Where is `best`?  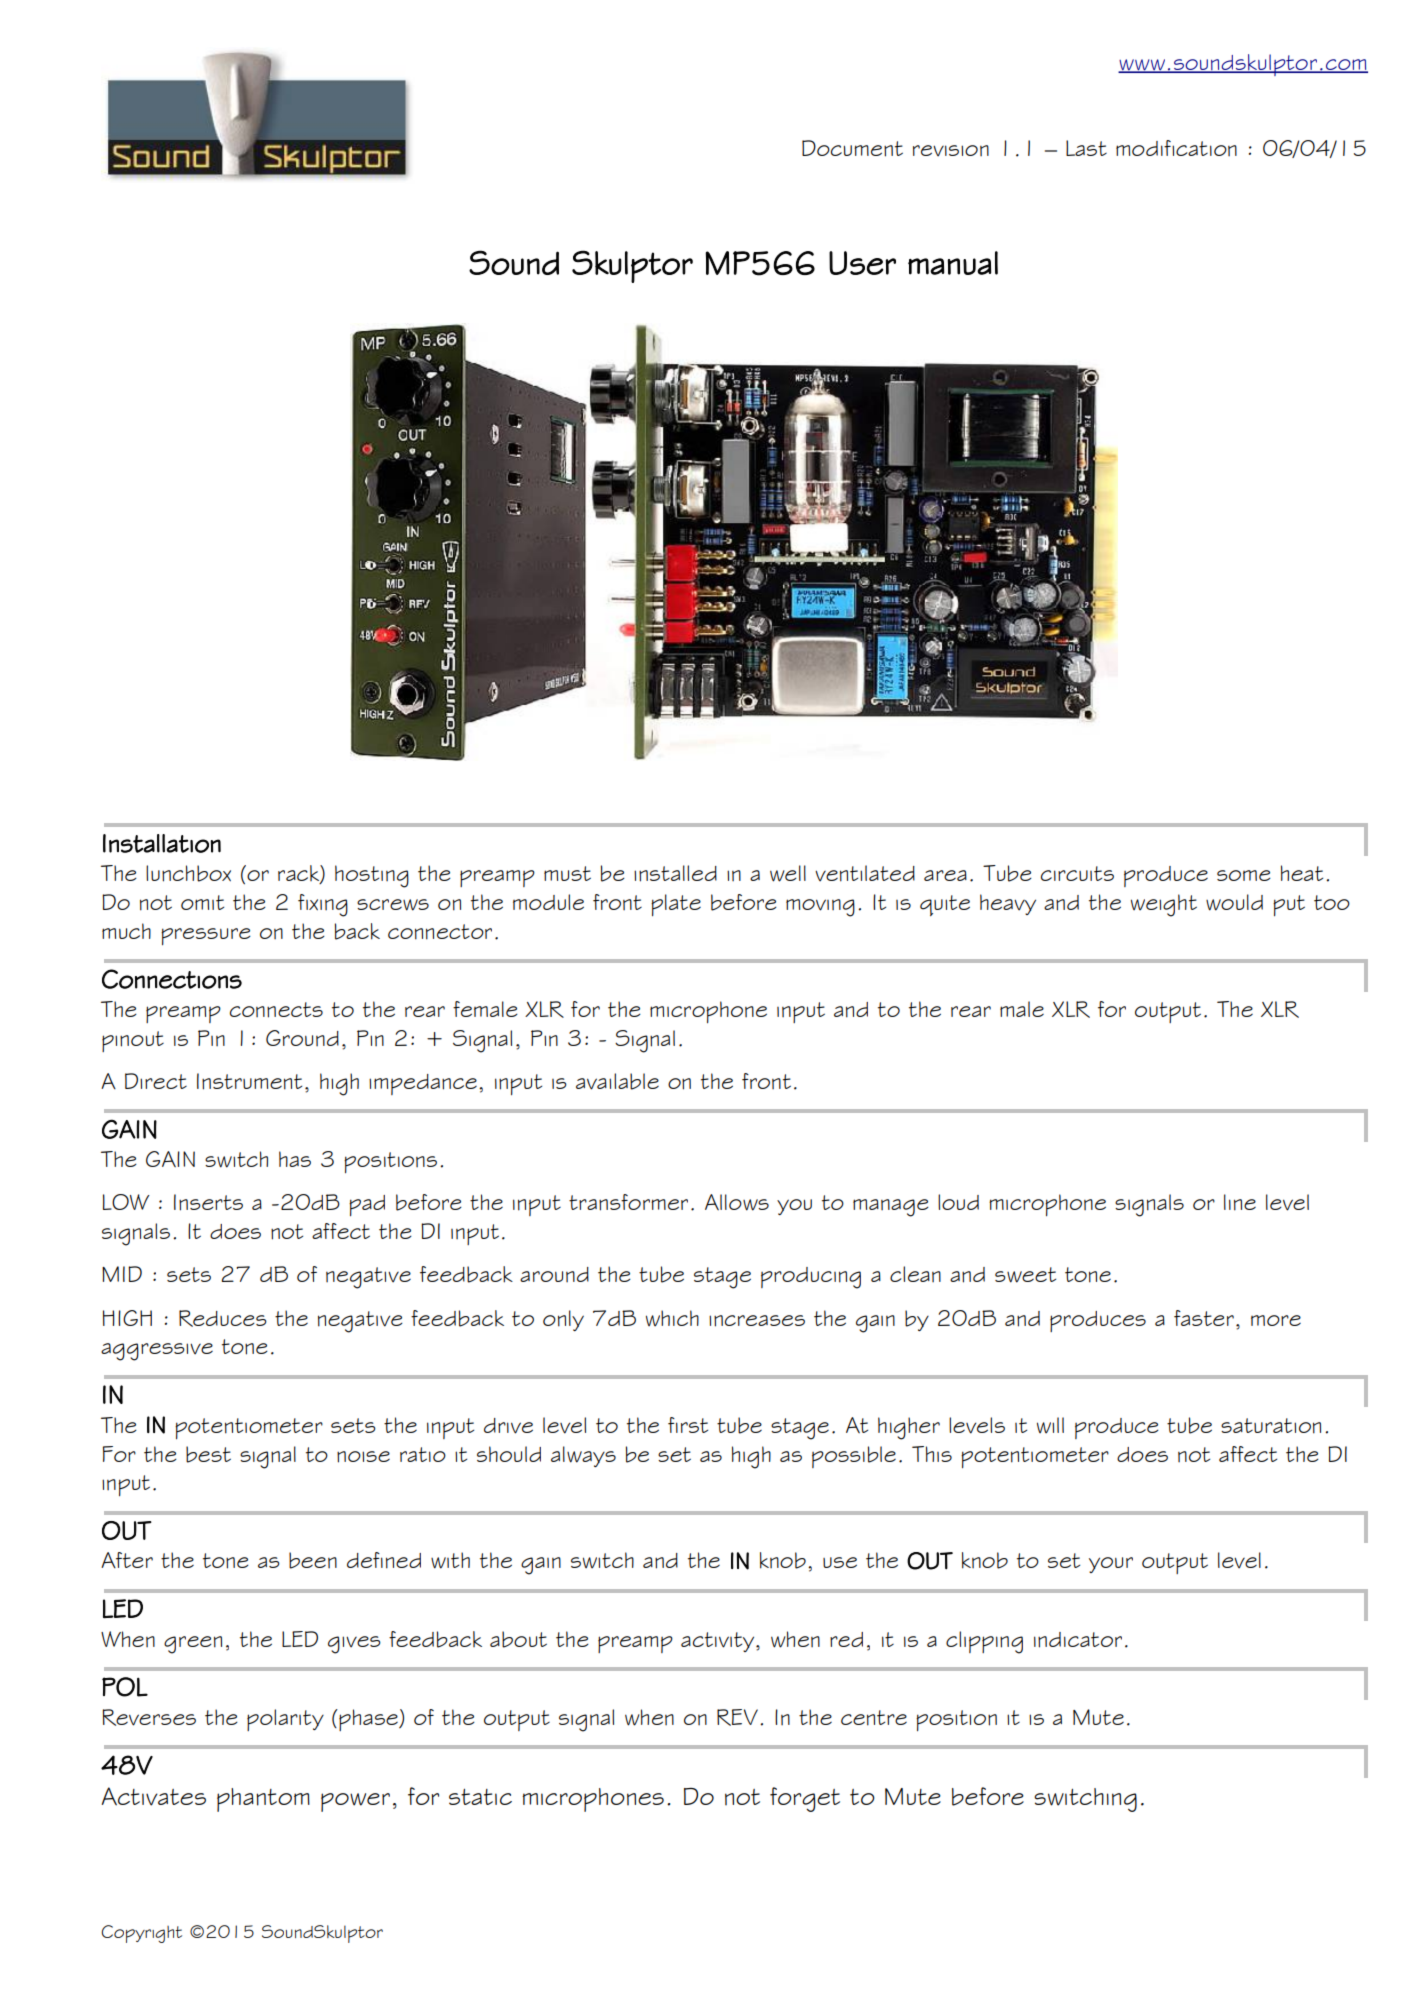
best is located at coordinates (208, 1454).
